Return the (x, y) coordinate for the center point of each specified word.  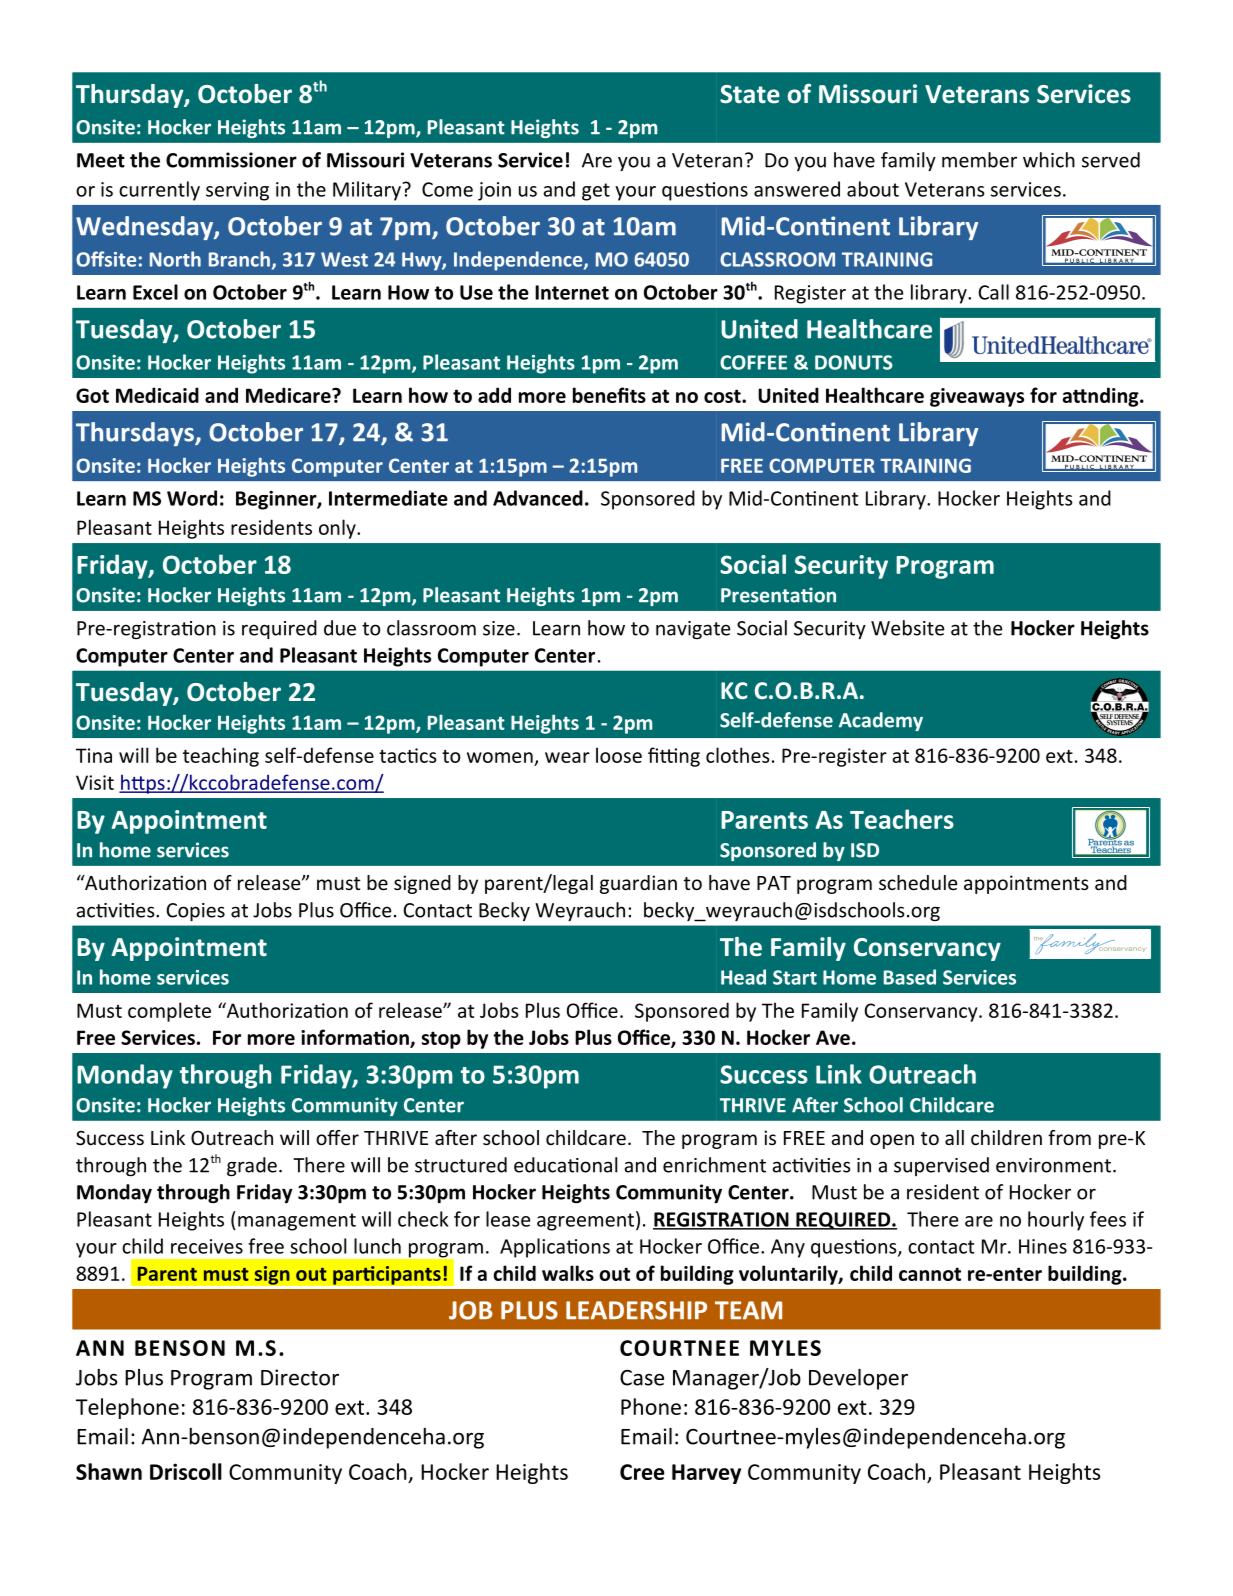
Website (908, 628)
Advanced (538, 498)
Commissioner (231, 160)
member (979, 160)
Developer (858, 1379)
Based (910, 977)
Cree (642, 1472)
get (596, 192)
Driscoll (186, 1471)
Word (192, 498)
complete (169, 1012)
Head (743, 977)
